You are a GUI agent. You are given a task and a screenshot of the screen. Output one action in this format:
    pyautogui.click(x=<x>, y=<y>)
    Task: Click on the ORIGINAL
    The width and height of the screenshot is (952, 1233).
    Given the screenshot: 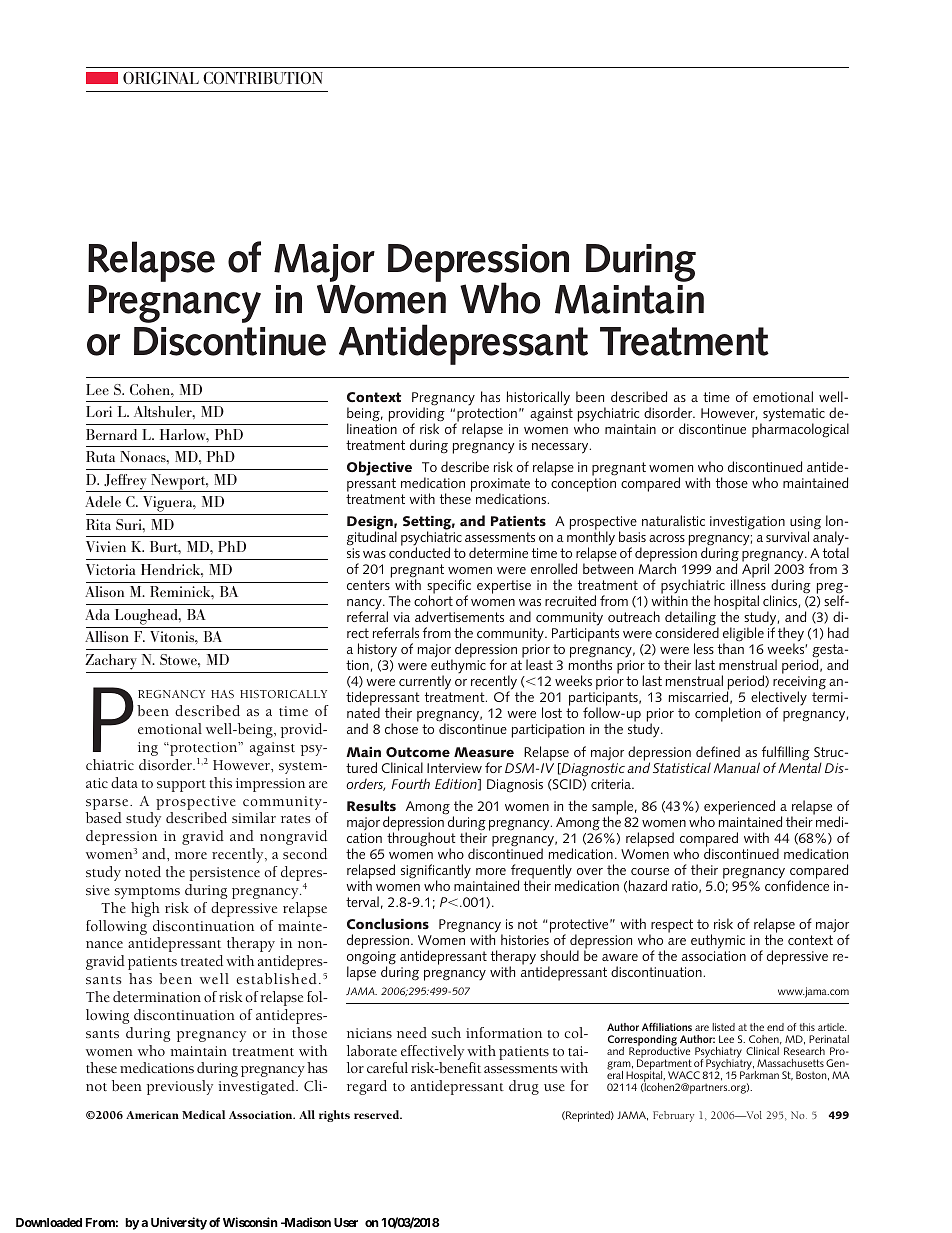 What is the action you would take?
    pyautogui.click(x=161, y=78)
